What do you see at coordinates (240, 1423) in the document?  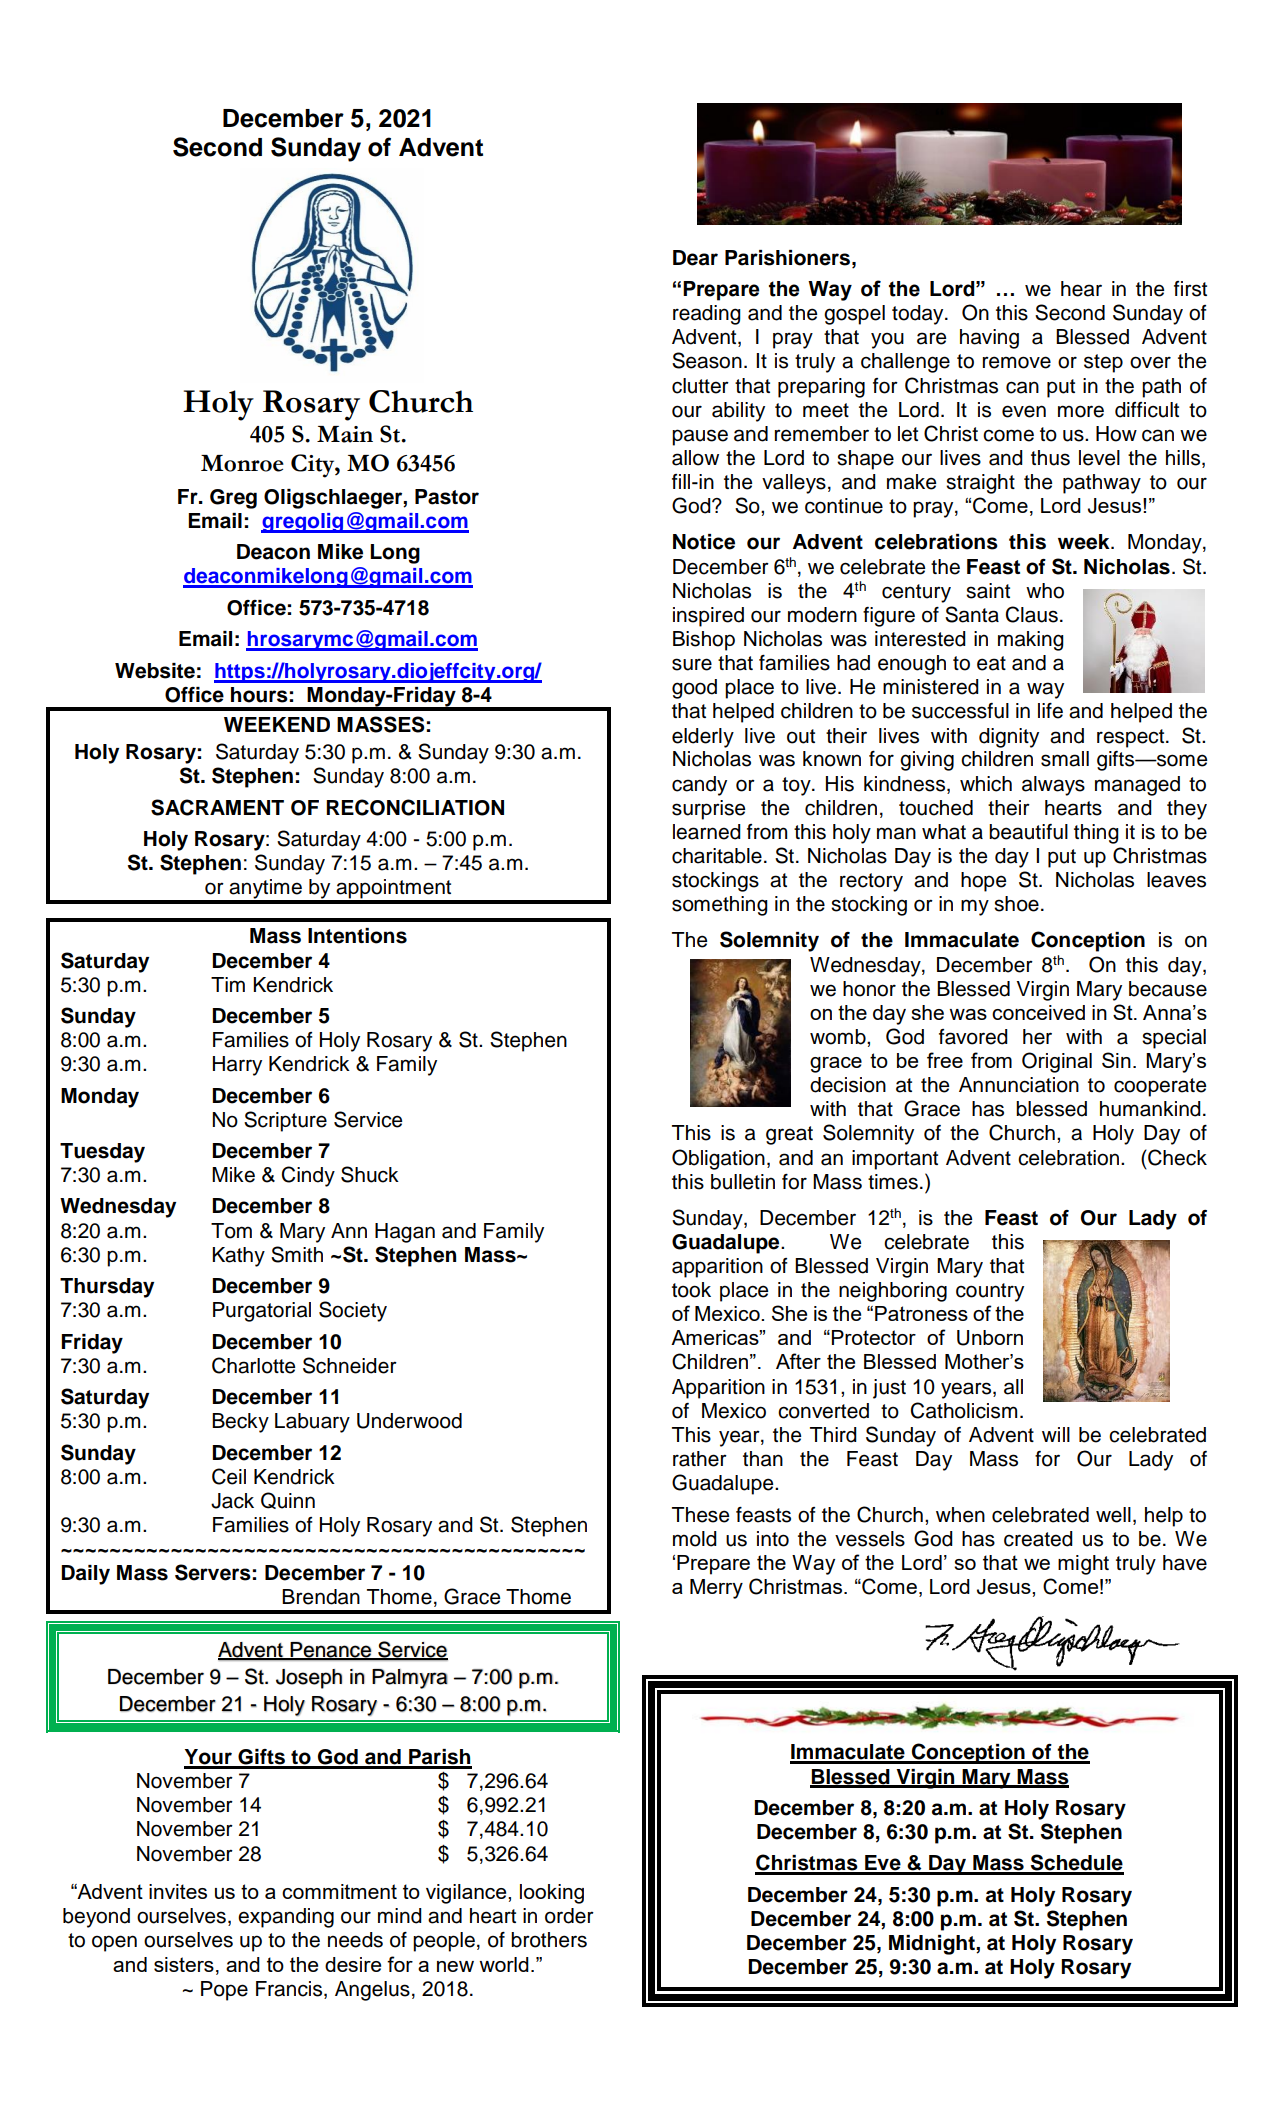 I see `Becky` at bounding box center [240, 1423].
